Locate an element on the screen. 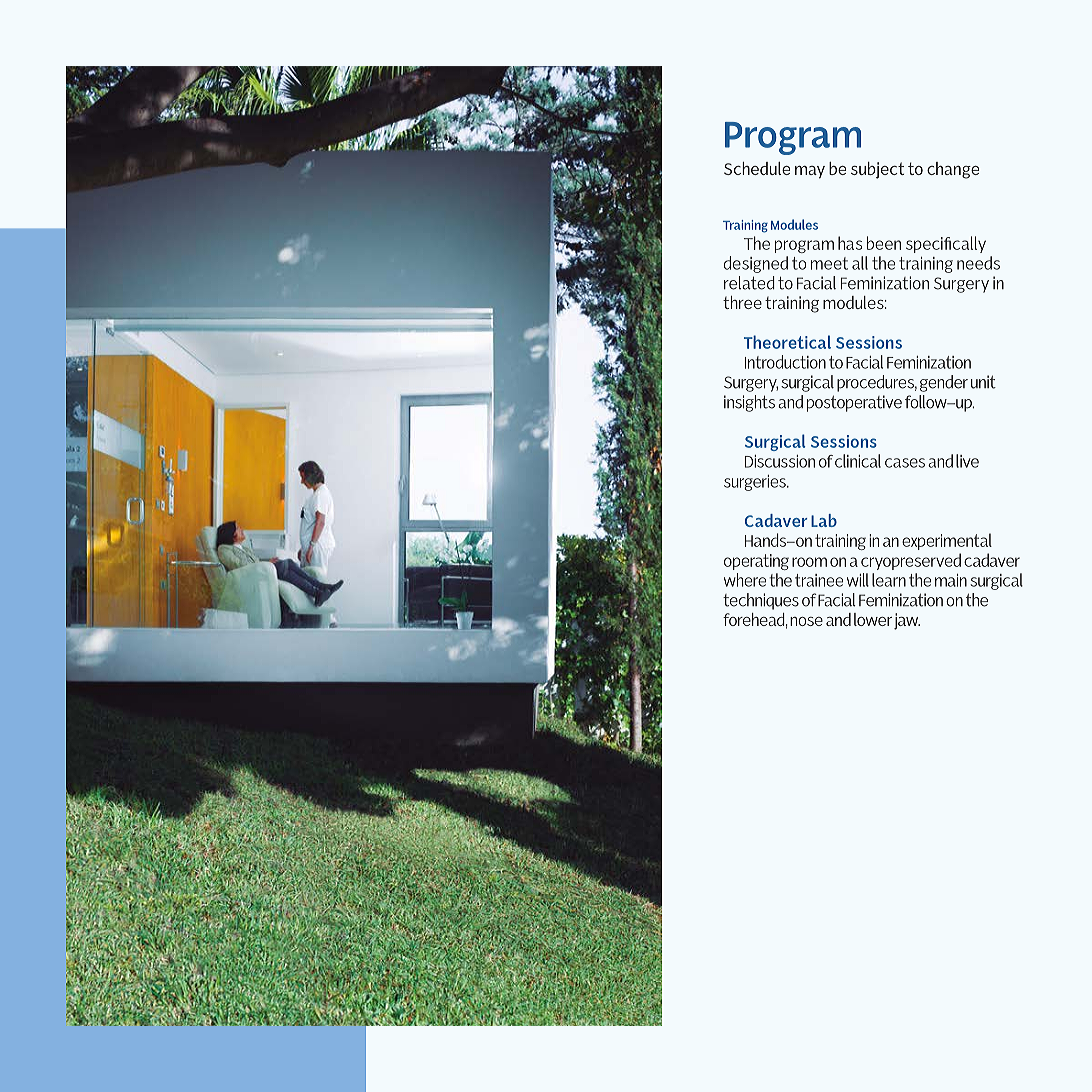 The height and width of the screenshot is (1092, 1092). live is located at coordinates (967, 461).
